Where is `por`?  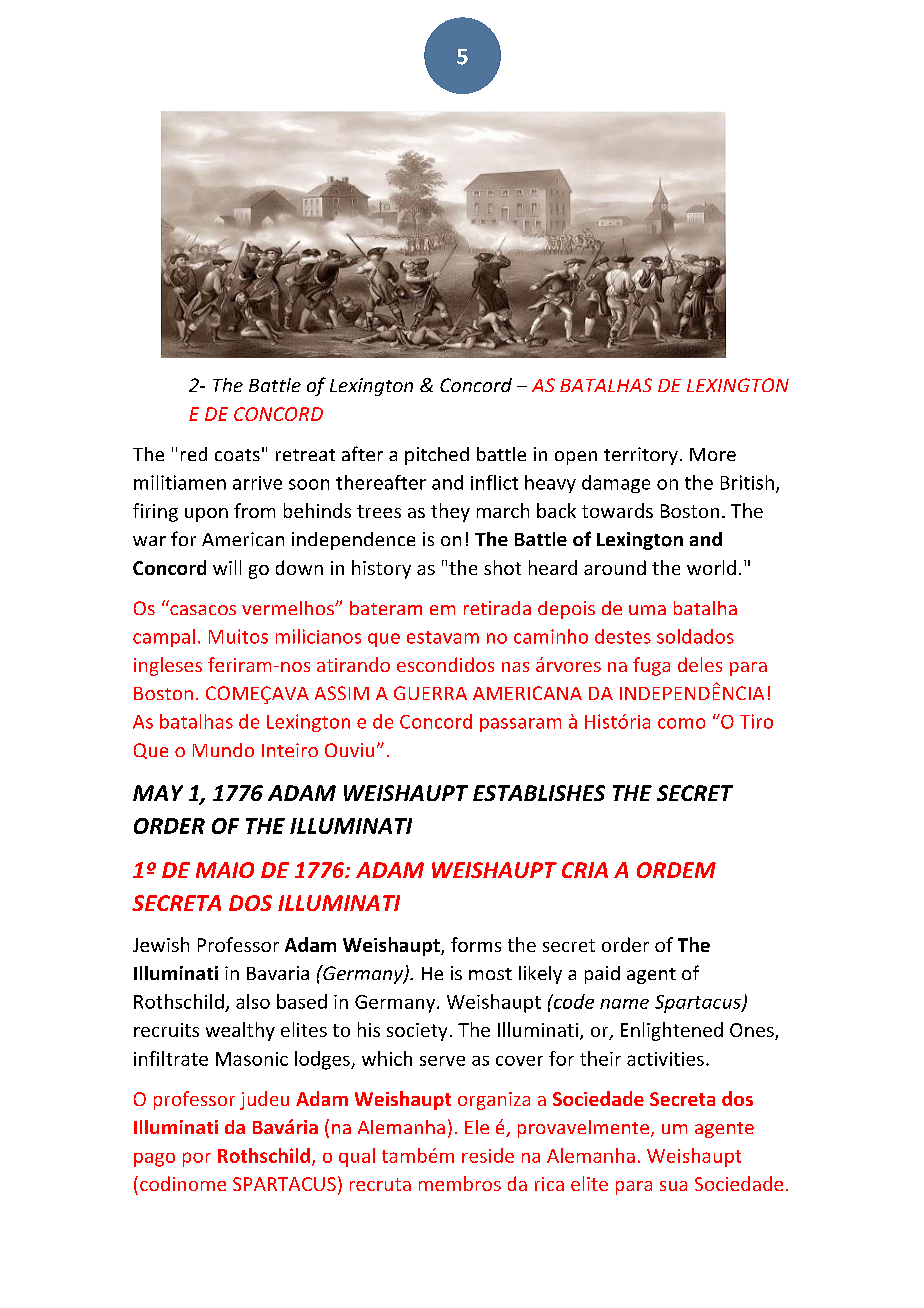
por is located at coordinates (197, 1159).
